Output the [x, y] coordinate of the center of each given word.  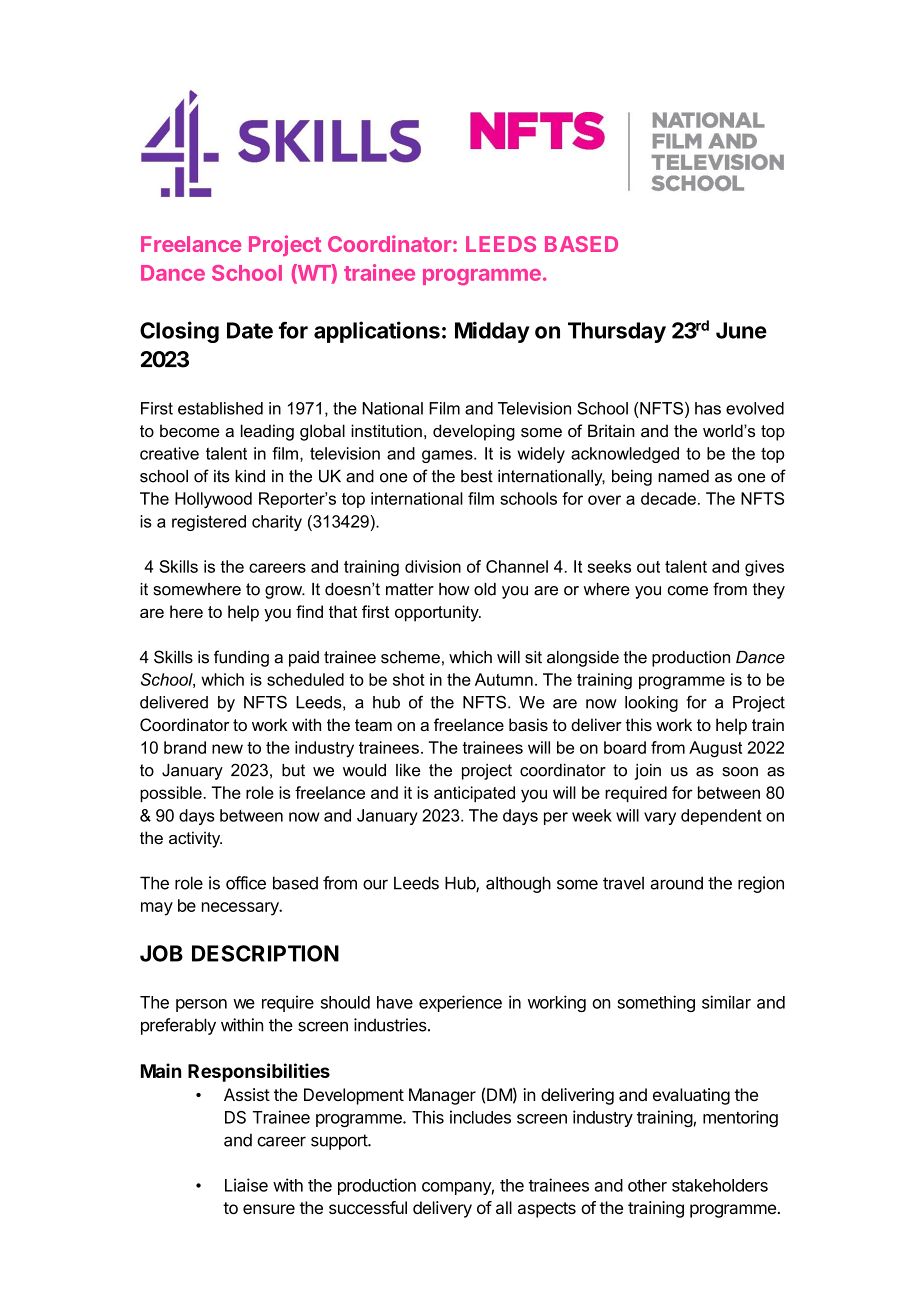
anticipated [474, 794]
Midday [492, 332]
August [715, 749]
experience [460, 1003]
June [741, 330]
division [433, 566]
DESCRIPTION [265, 953]
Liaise [246, 1185]
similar [726, 1002]
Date [250, 330]
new [227, 749]
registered [209, 523]
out [648, 567]
